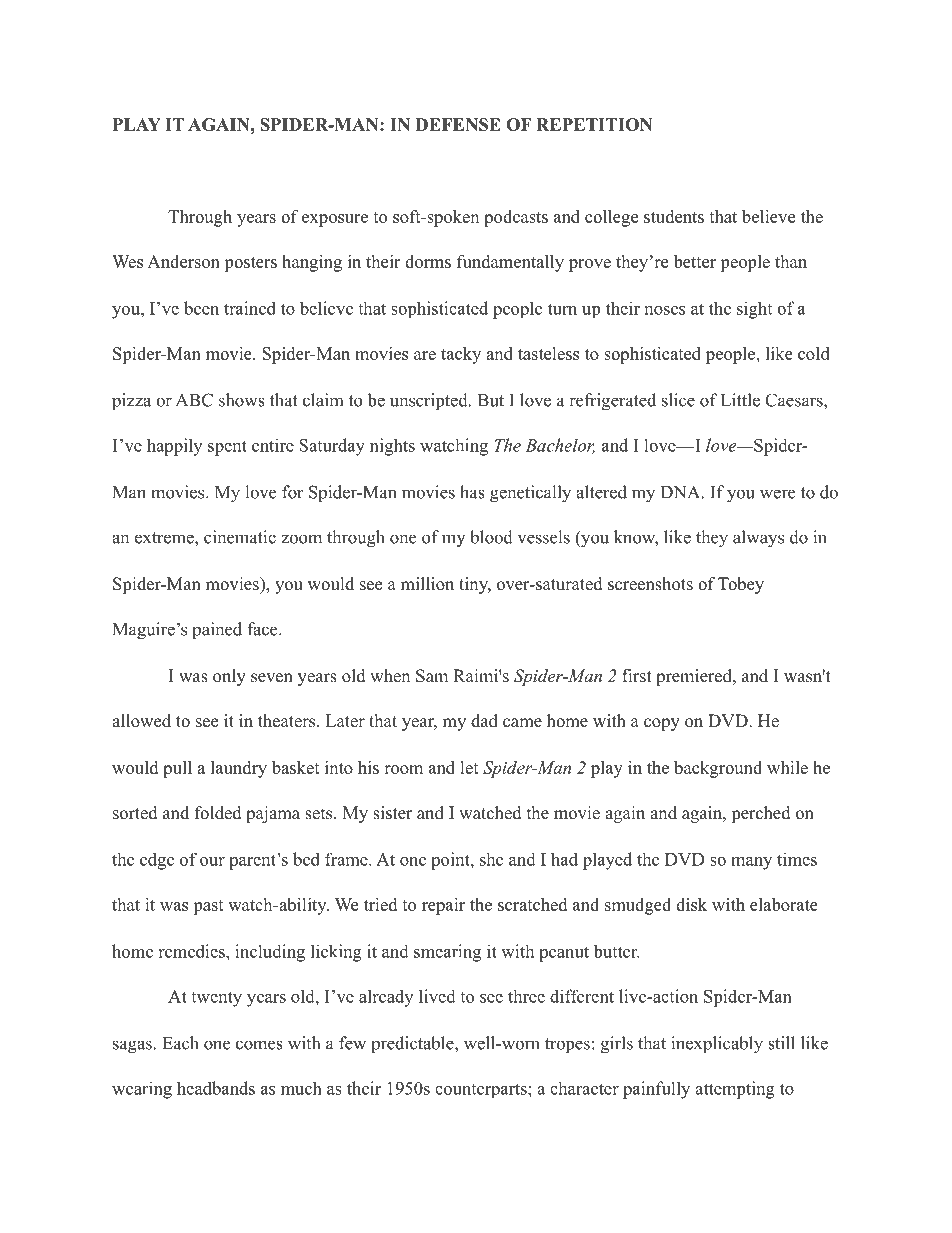 The image size is (952, 1233). Describe the element at coordinates (674, 216) in the image. I see `students` at that location.
